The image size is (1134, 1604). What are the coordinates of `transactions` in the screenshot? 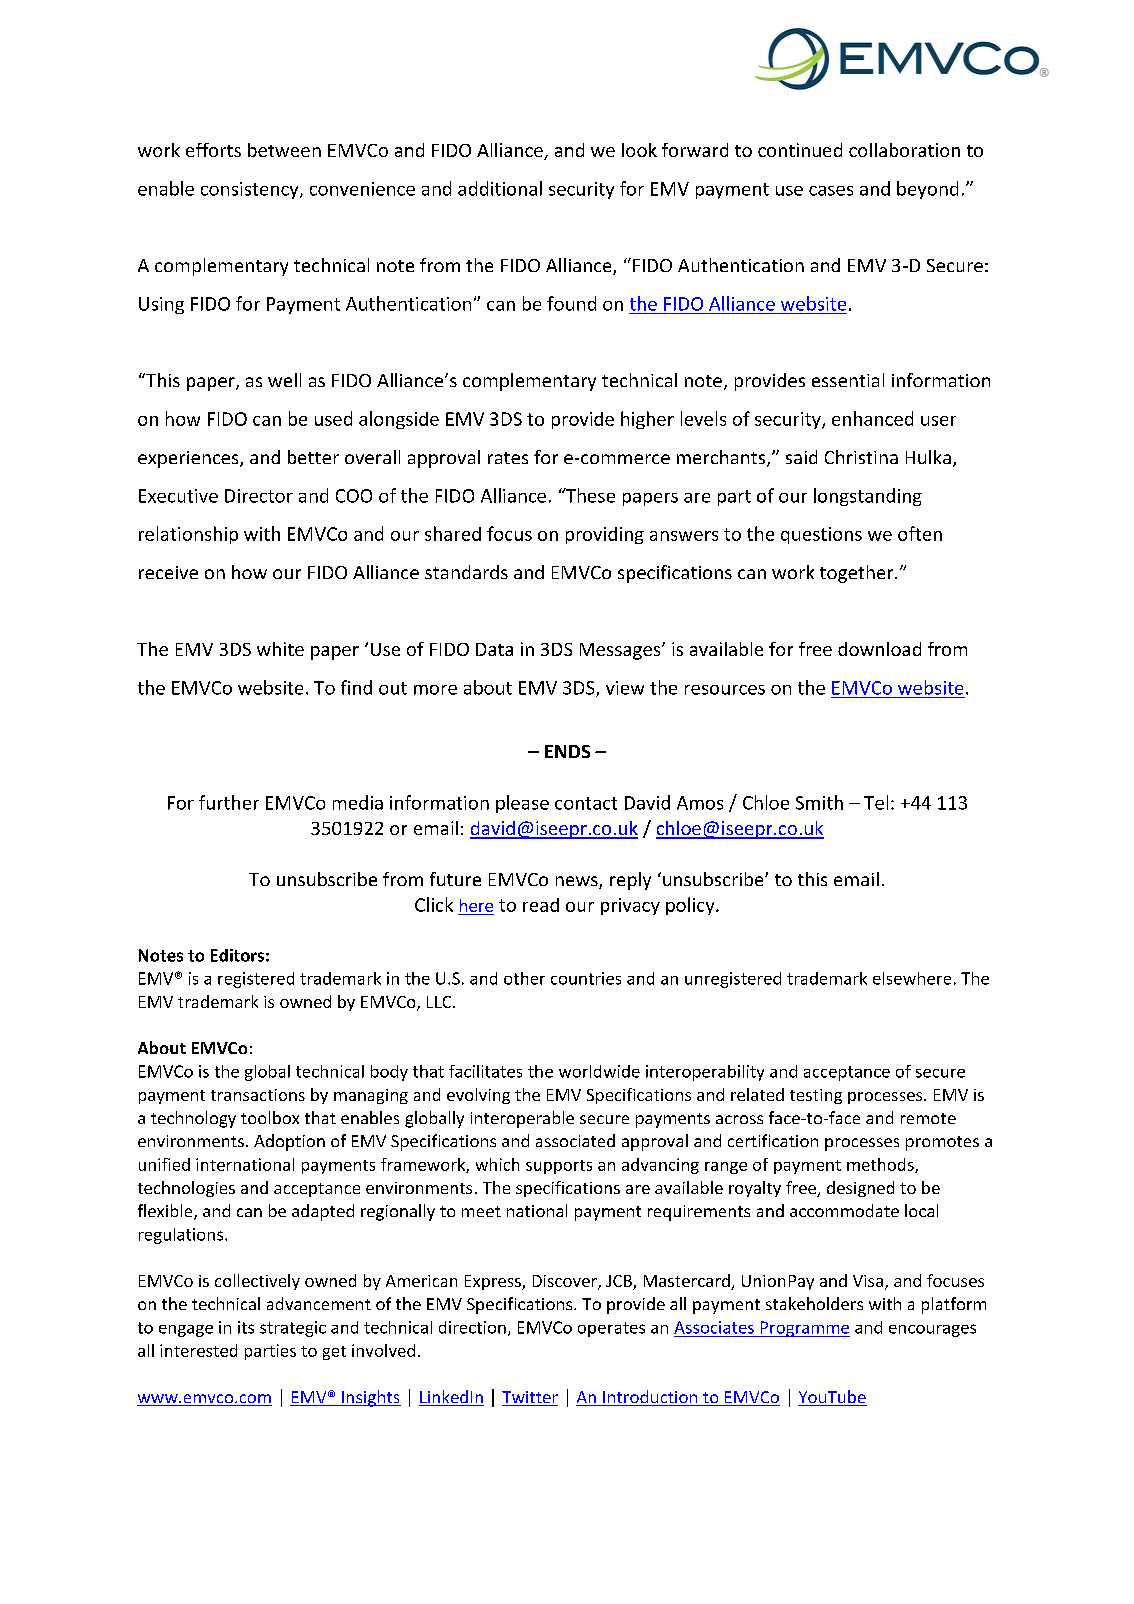 It's located at (258, 1095).
